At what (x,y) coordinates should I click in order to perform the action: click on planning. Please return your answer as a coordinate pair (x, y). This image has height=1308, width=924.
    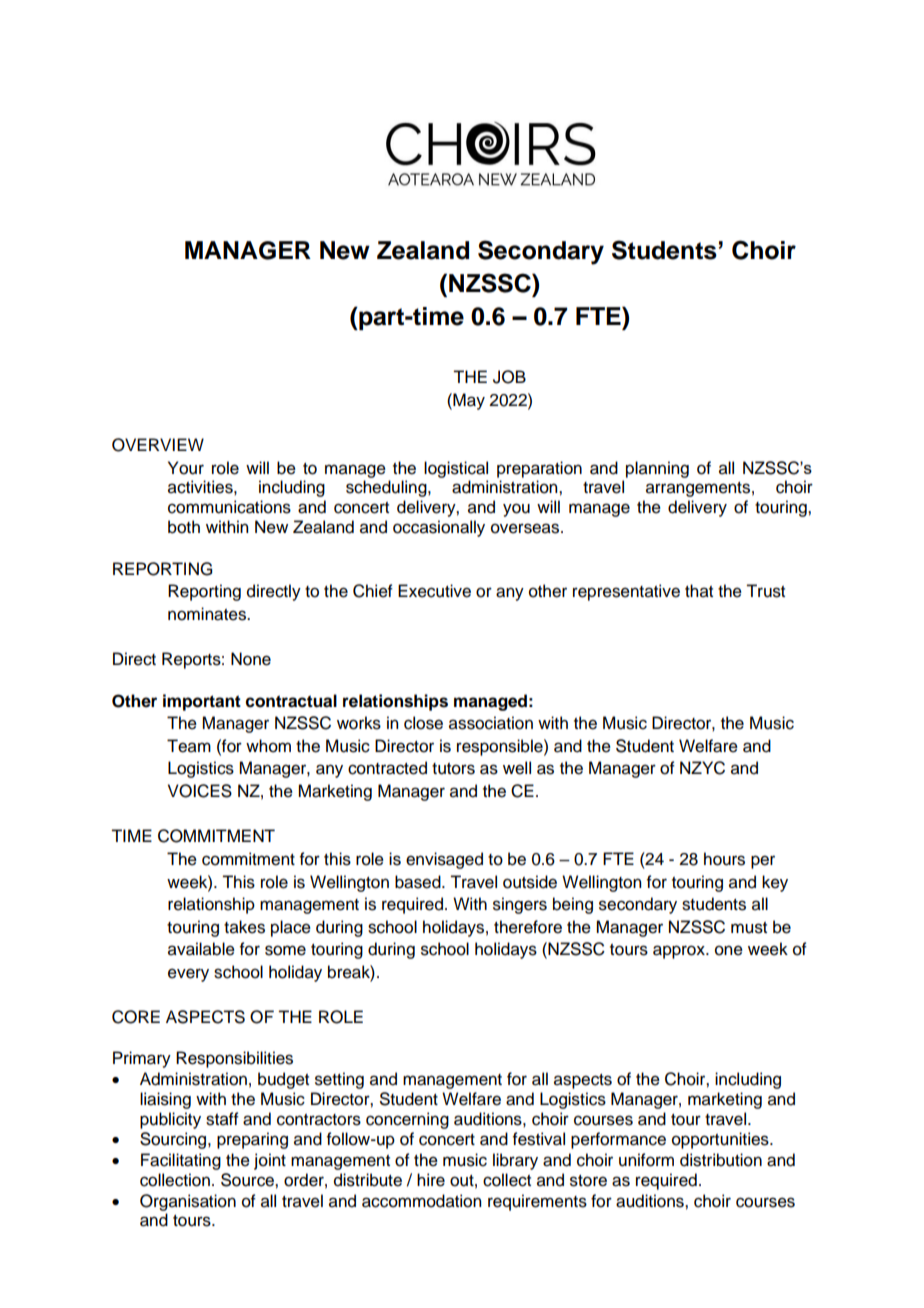
    Looking at the image, I should click on (657, 469).
